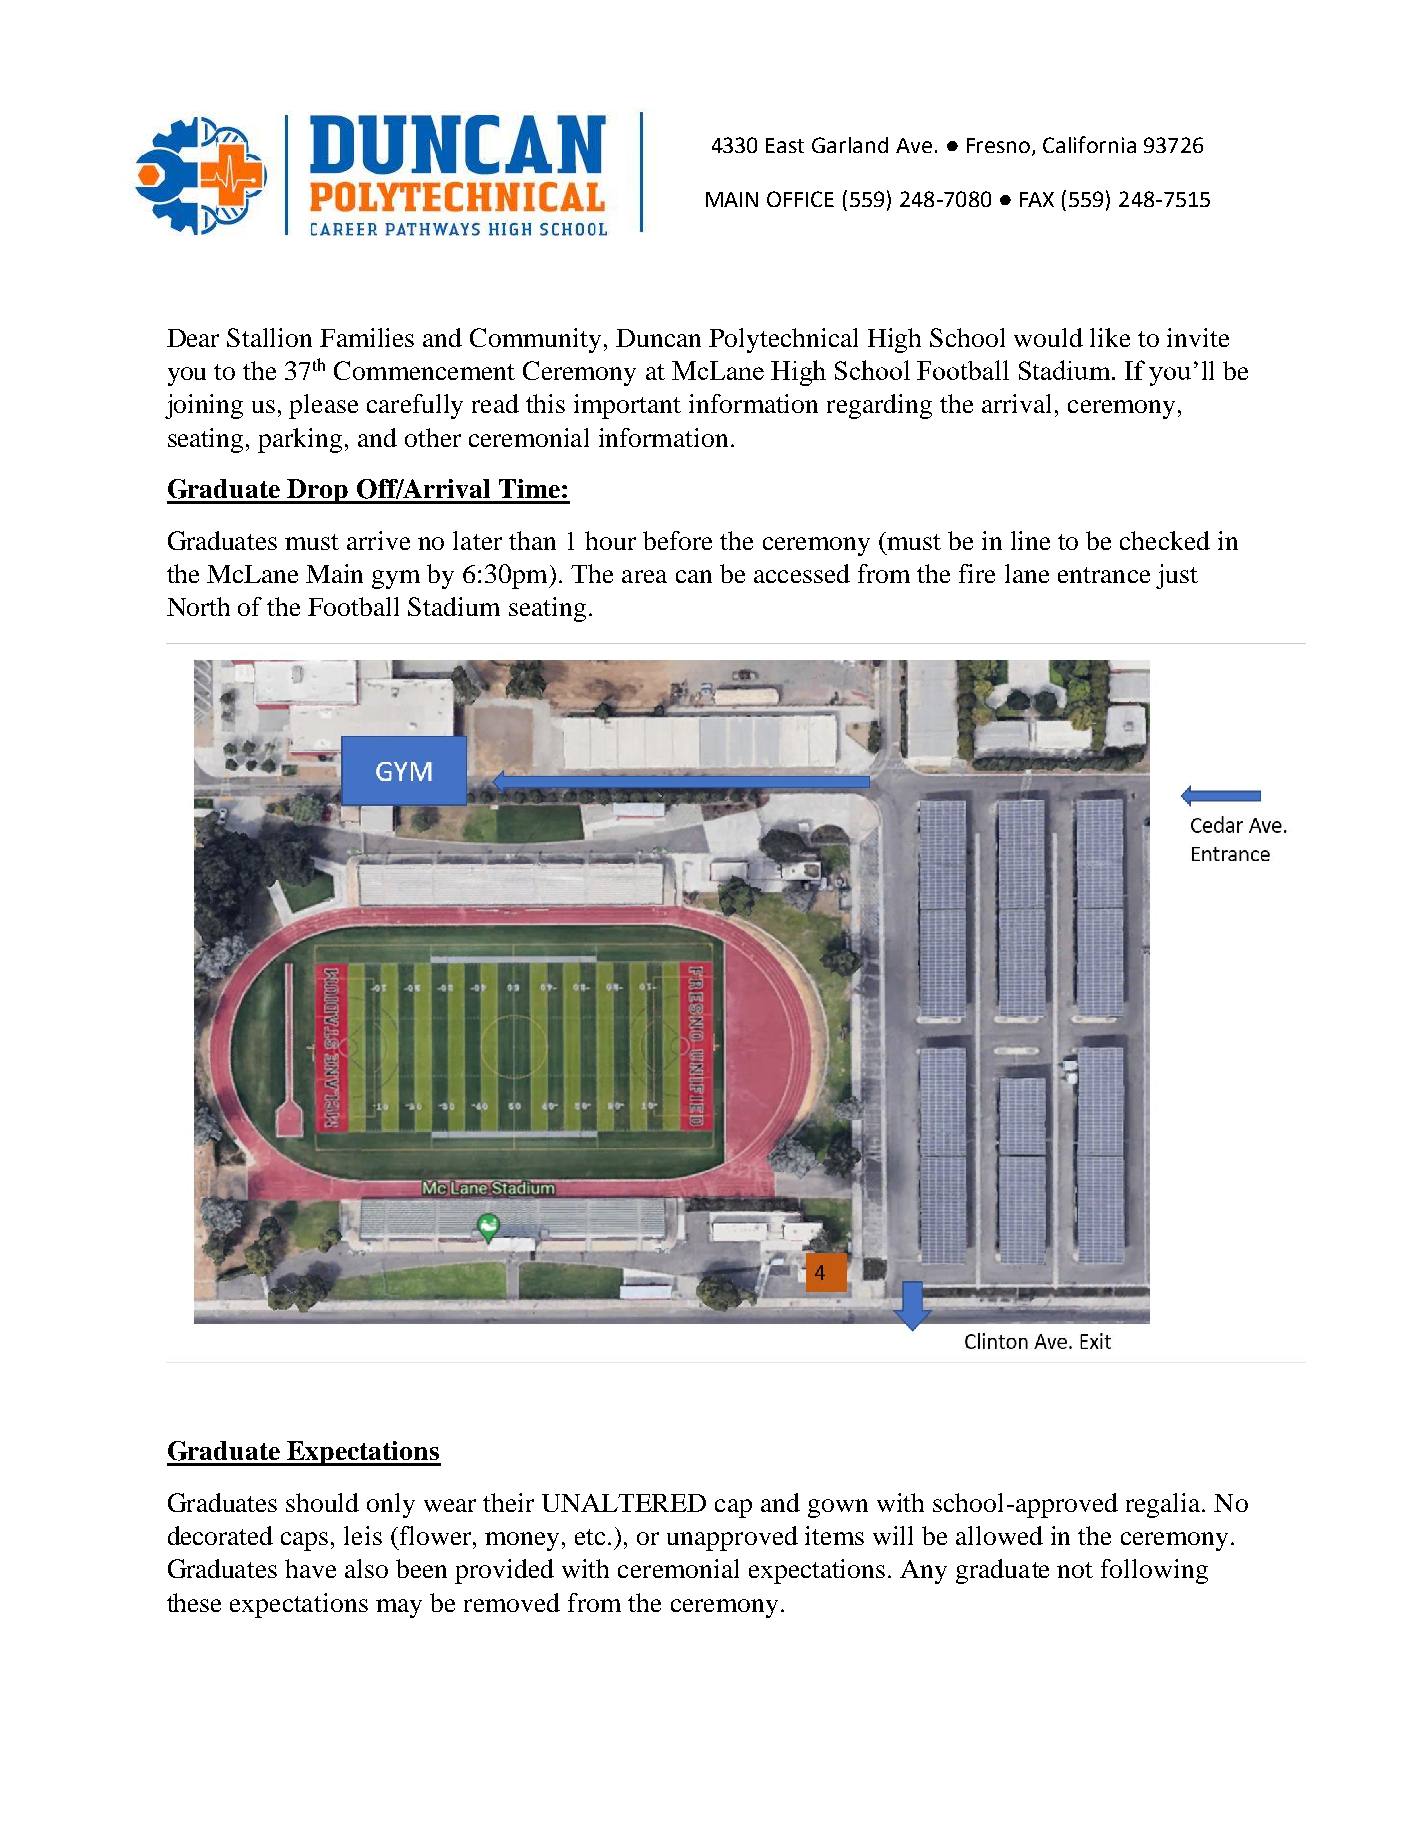 This document has height=1832, width=1416. I want to click on UNALTERED, so click(624, 1503).
